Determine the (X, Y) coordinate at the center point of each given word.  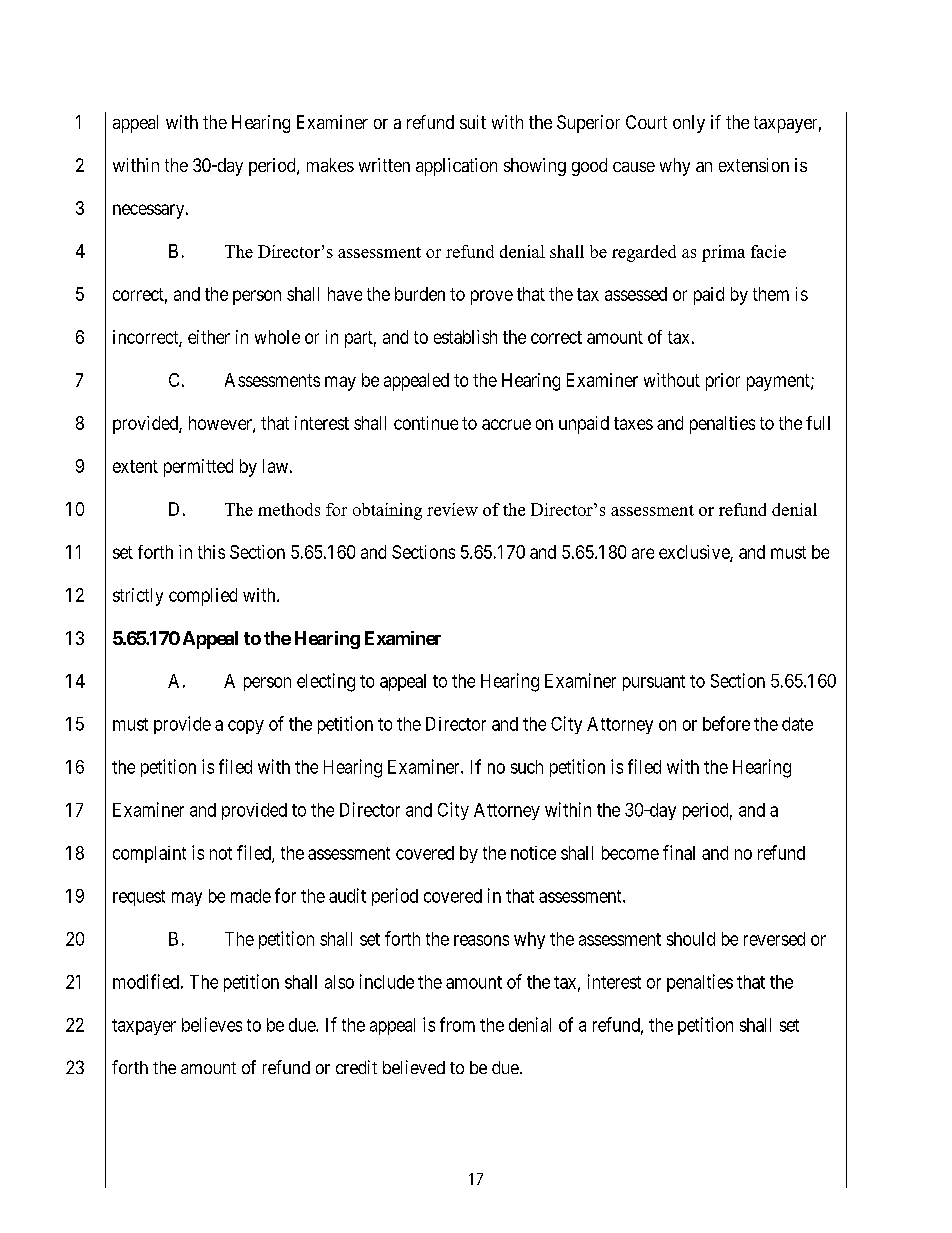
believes (212, 1024)
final (679, 852)
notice (533, 853)
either (209, 337)
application (456, 167)
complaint (149, 854)
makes (330, 165)
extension (754, 165)
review (452, 509)
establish (465, 337)
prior (723, 382)
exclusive (695, 553)
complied (203, 597)
